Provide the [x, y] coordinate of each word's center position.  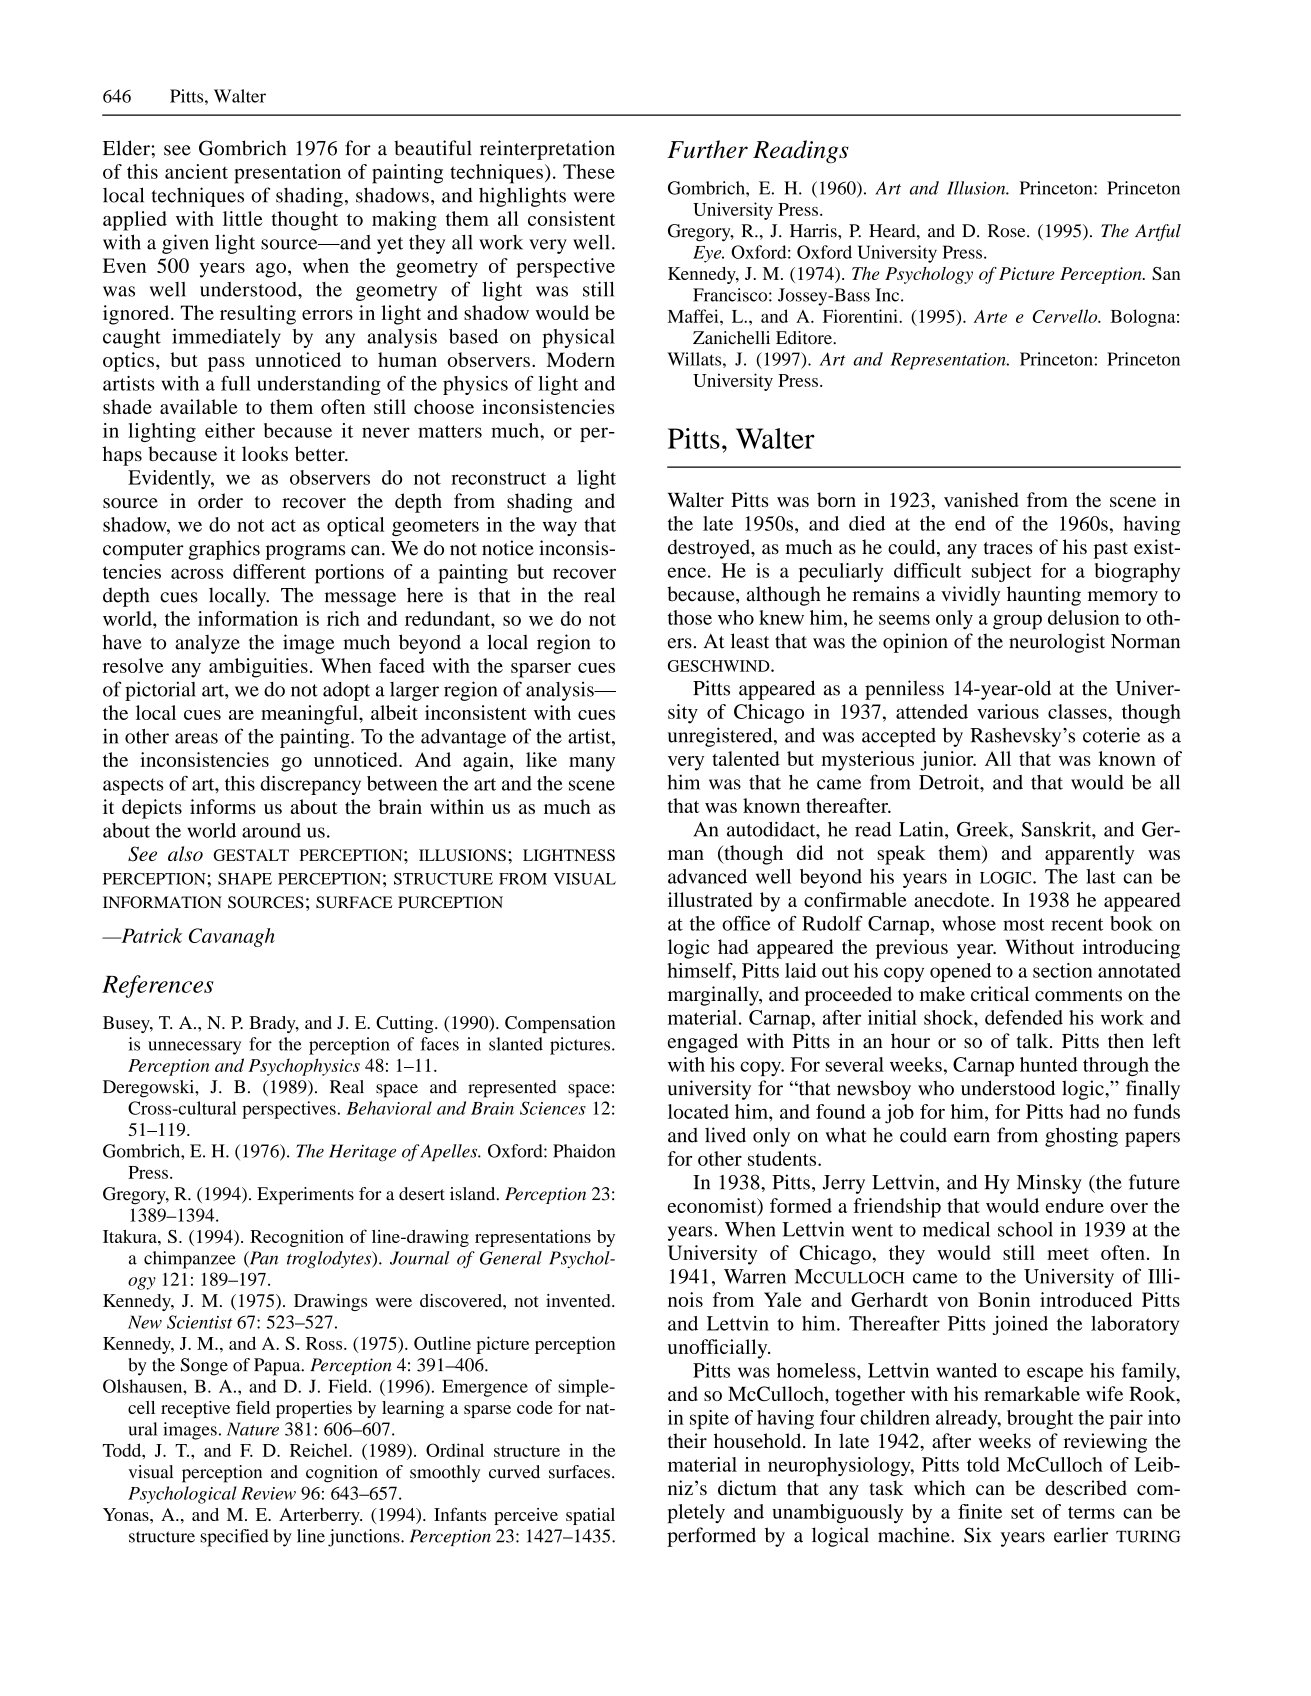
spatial [590, 1516]
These [589, 171]
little [243, 218]
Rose [1008, 231]
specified [234, 1538]
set [1022, 1512]
